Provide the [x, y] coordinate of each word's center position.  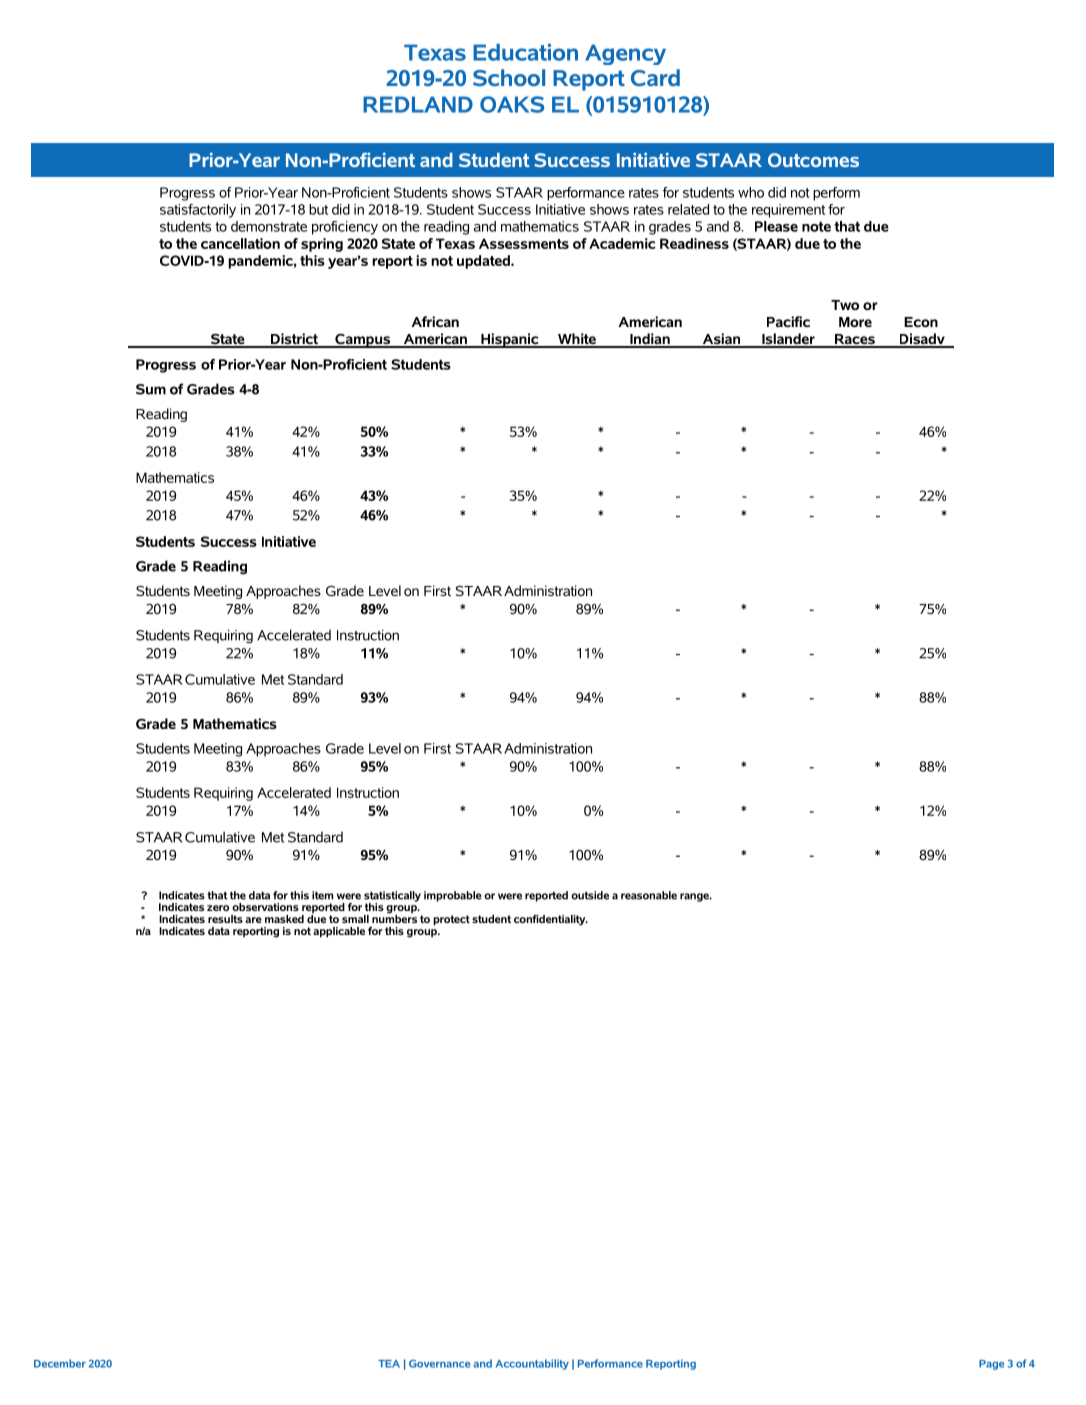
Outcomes [813, 160]
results [225, 919]
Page [991, 1365]
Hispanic [510, 340]
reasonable [649, 895]
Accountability [532, 1364]
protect [451, 920]
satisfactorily [198, 211]
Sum [151, 389]
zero [218, 908]
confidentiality [551, 920]
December [60, 1363]
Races [854, 340]
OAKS [512, 104]
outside [590, 895]
